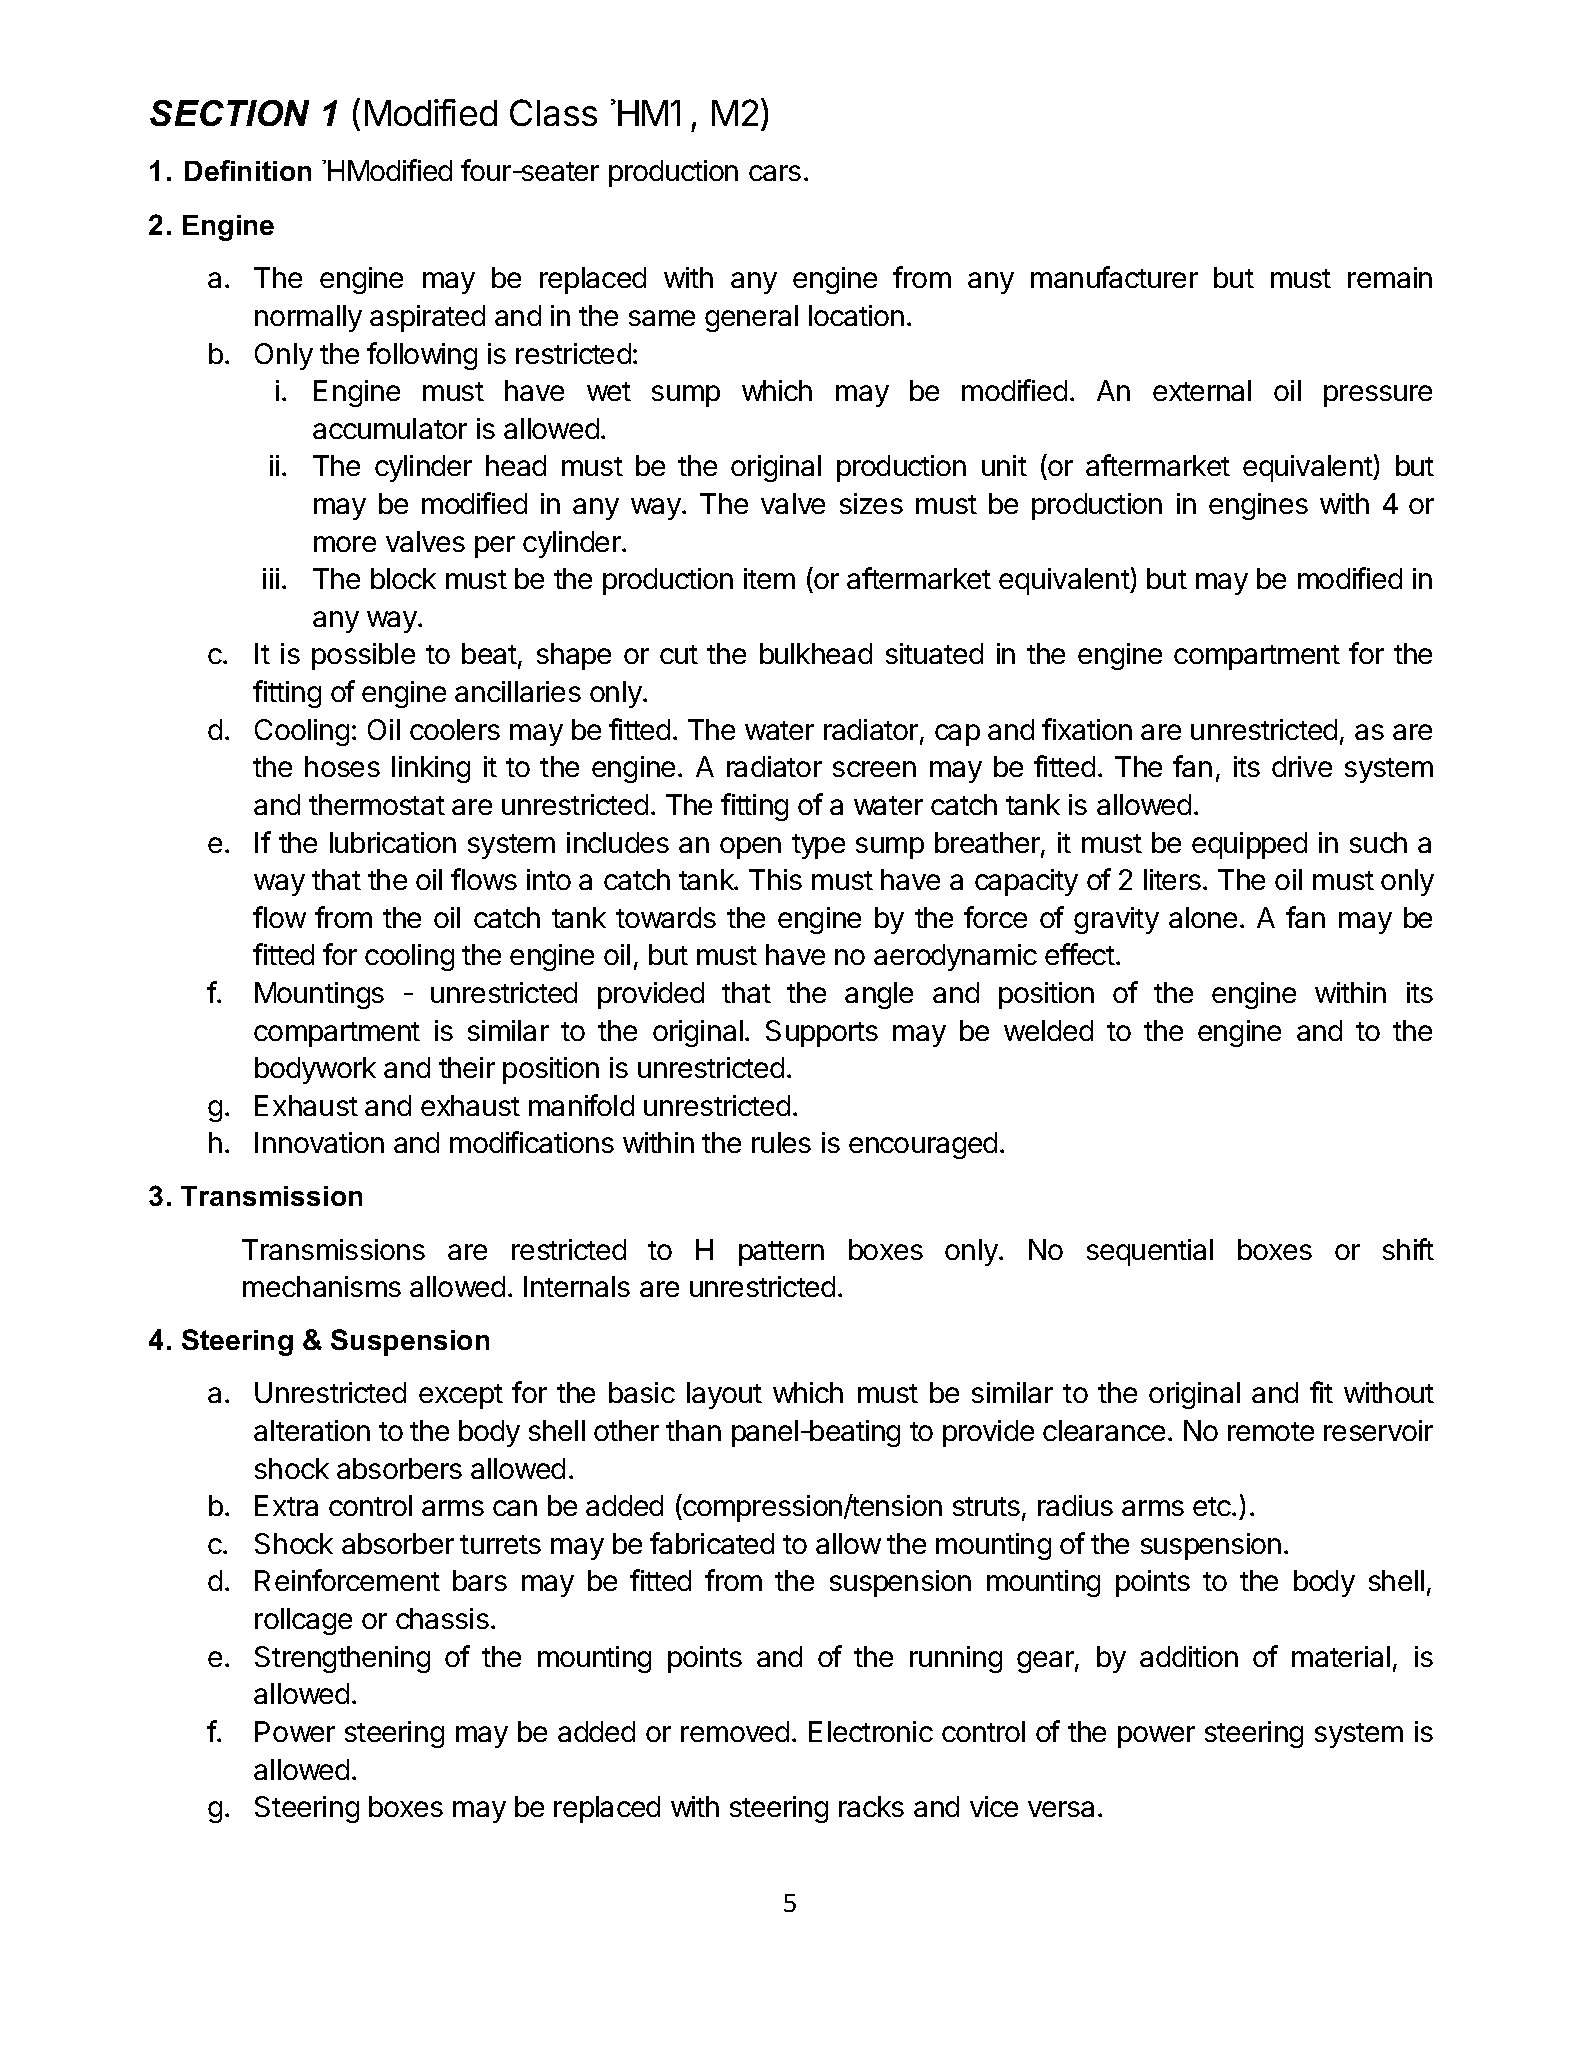 Image resolution: width=1582 pixels, height=2048 pixels. Describe the element at coordinates (461, 1396) in the screenshot. I see `except` at that location.
